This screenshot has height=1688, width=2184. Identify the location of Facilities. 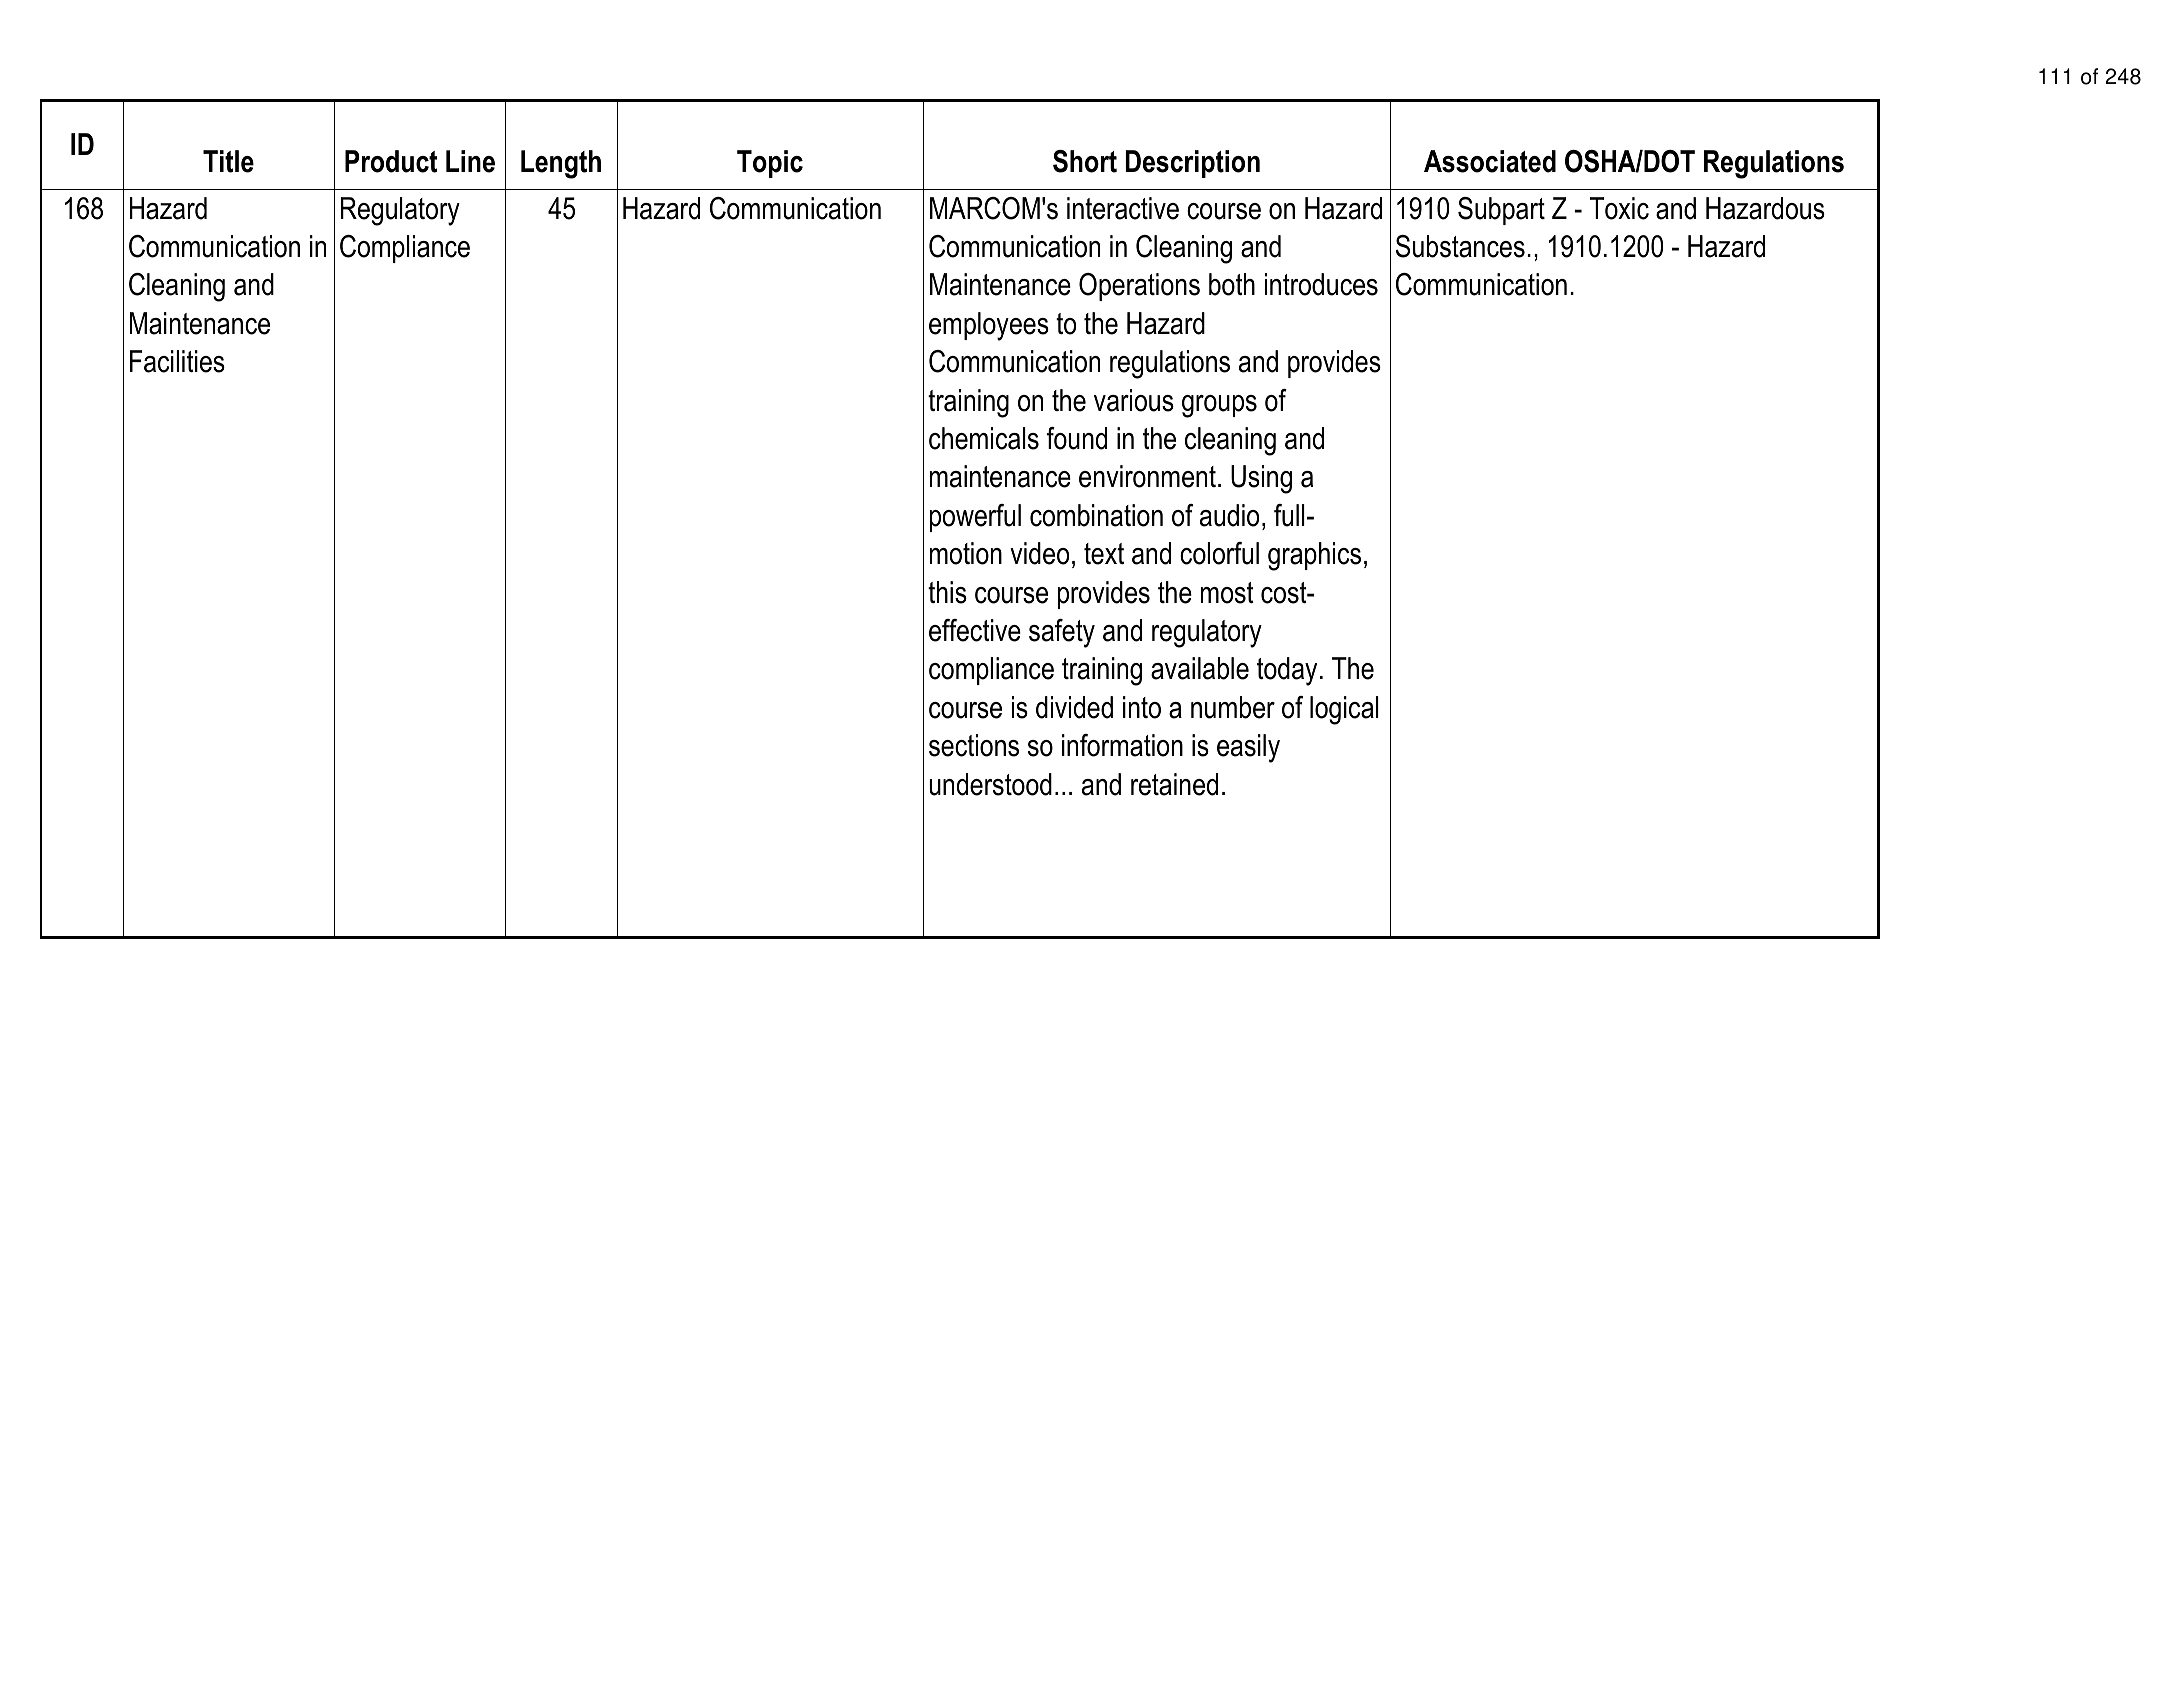
(177, 361).
